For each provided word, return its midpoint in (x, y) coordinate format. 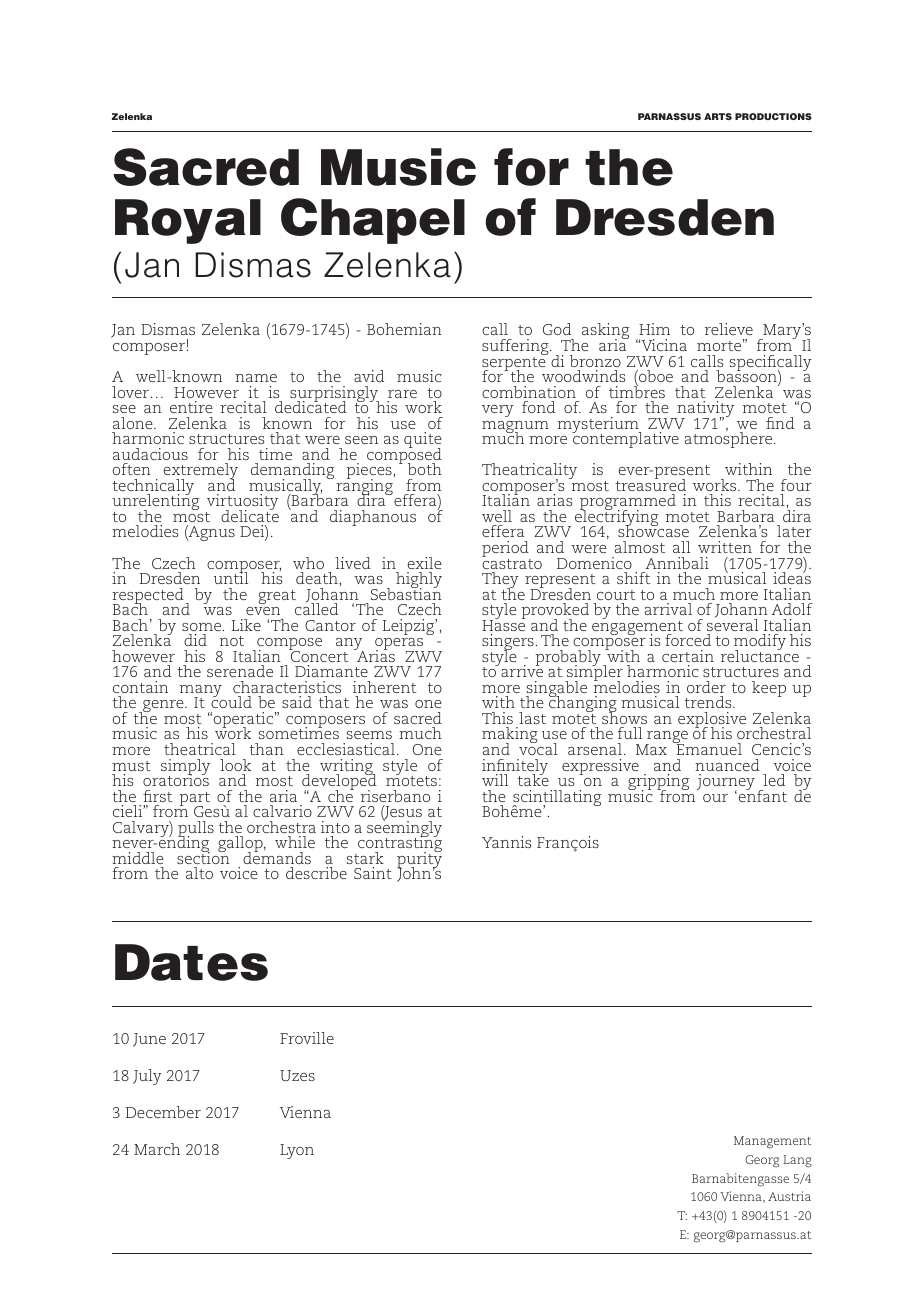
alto (199, 873)
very (498, 411)
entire (191, 407)
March (157, 1149)
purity (419, 860)
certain (688, 656)
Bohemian (404, 329)
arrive (521, 670)
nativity (704, 410)
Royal (188, 221)
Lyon (297, 1151)
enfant (763, 795)
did (195, 640)
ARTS (718, 116)
